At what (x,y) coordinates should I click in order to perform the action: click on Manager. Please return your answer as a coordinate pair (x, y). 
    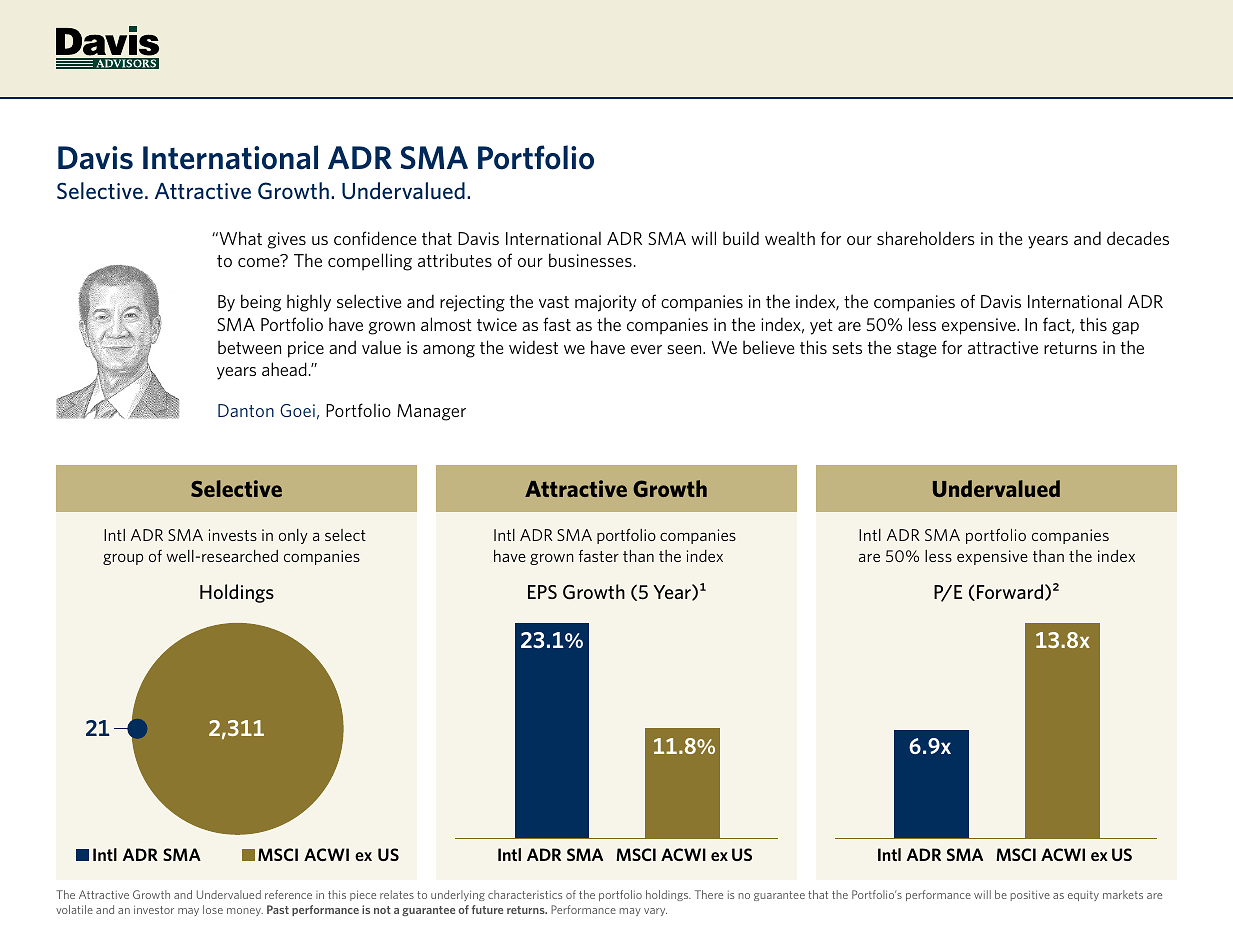
    Looking at the image, I should click on (431, 412).
